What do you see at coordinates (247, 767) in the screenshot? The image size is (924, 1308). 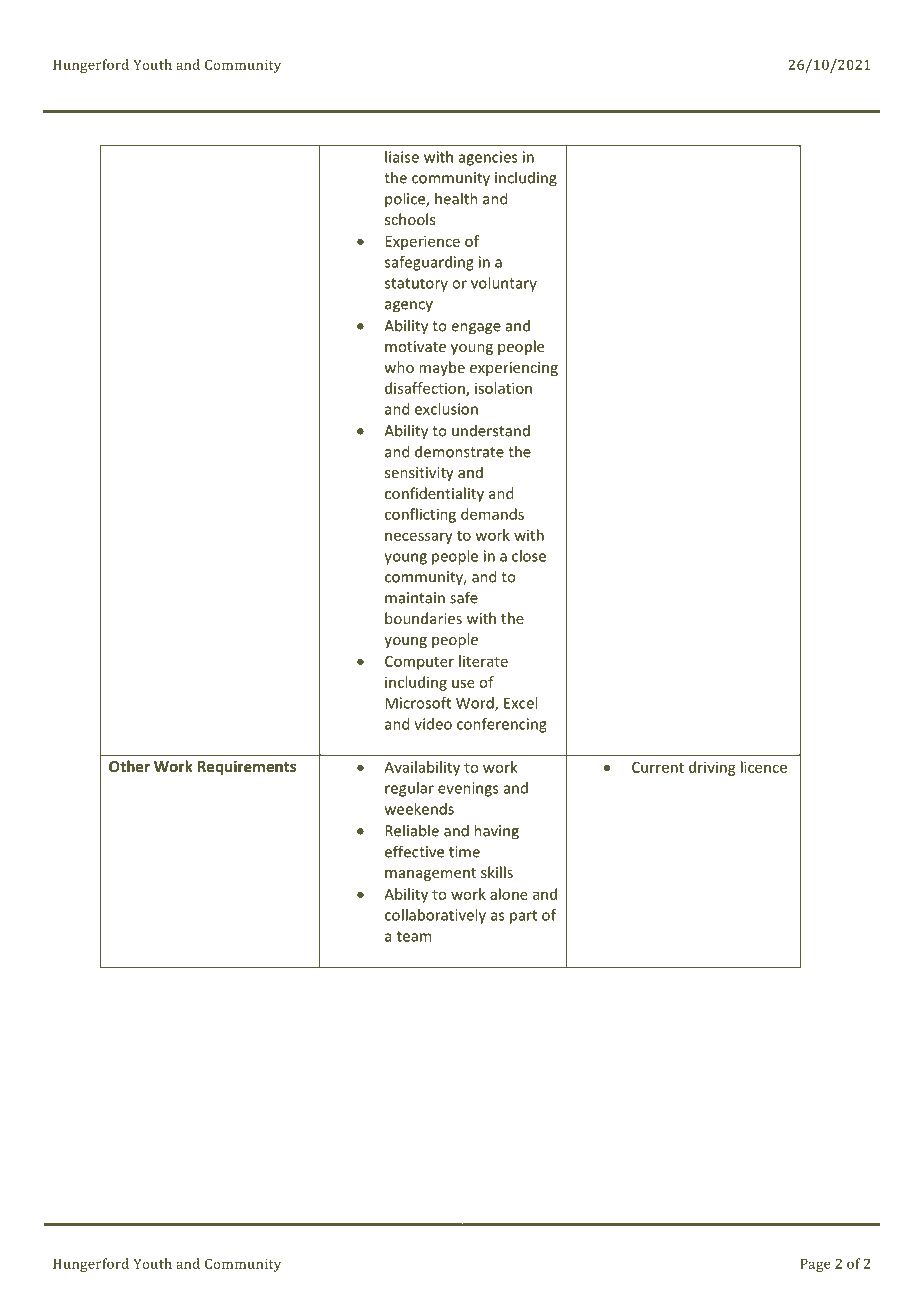 I see `Requirements` at bounding box center [247, 767].
